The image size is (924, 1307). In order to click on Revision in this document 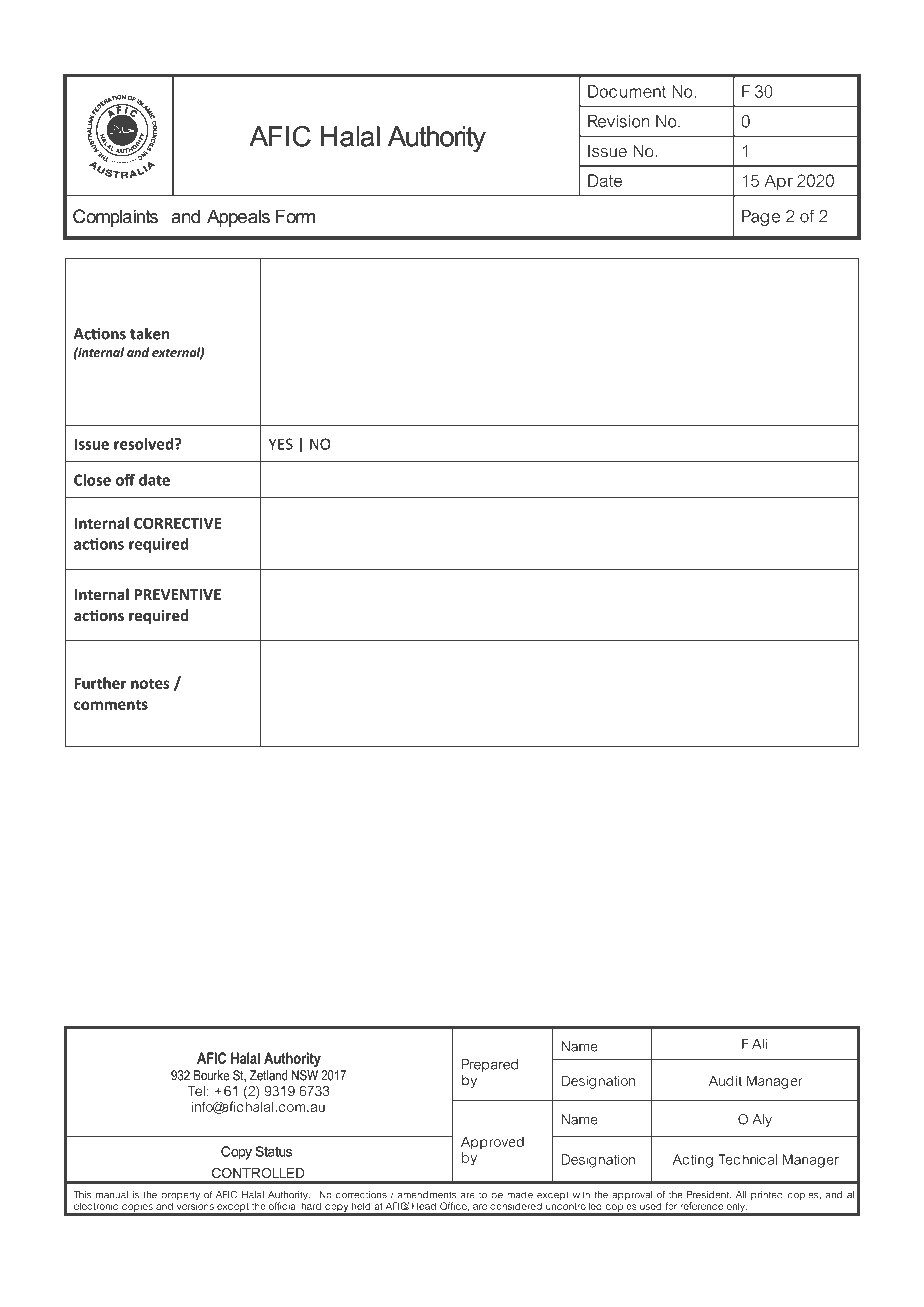, I will do `click(618, 121)`.
